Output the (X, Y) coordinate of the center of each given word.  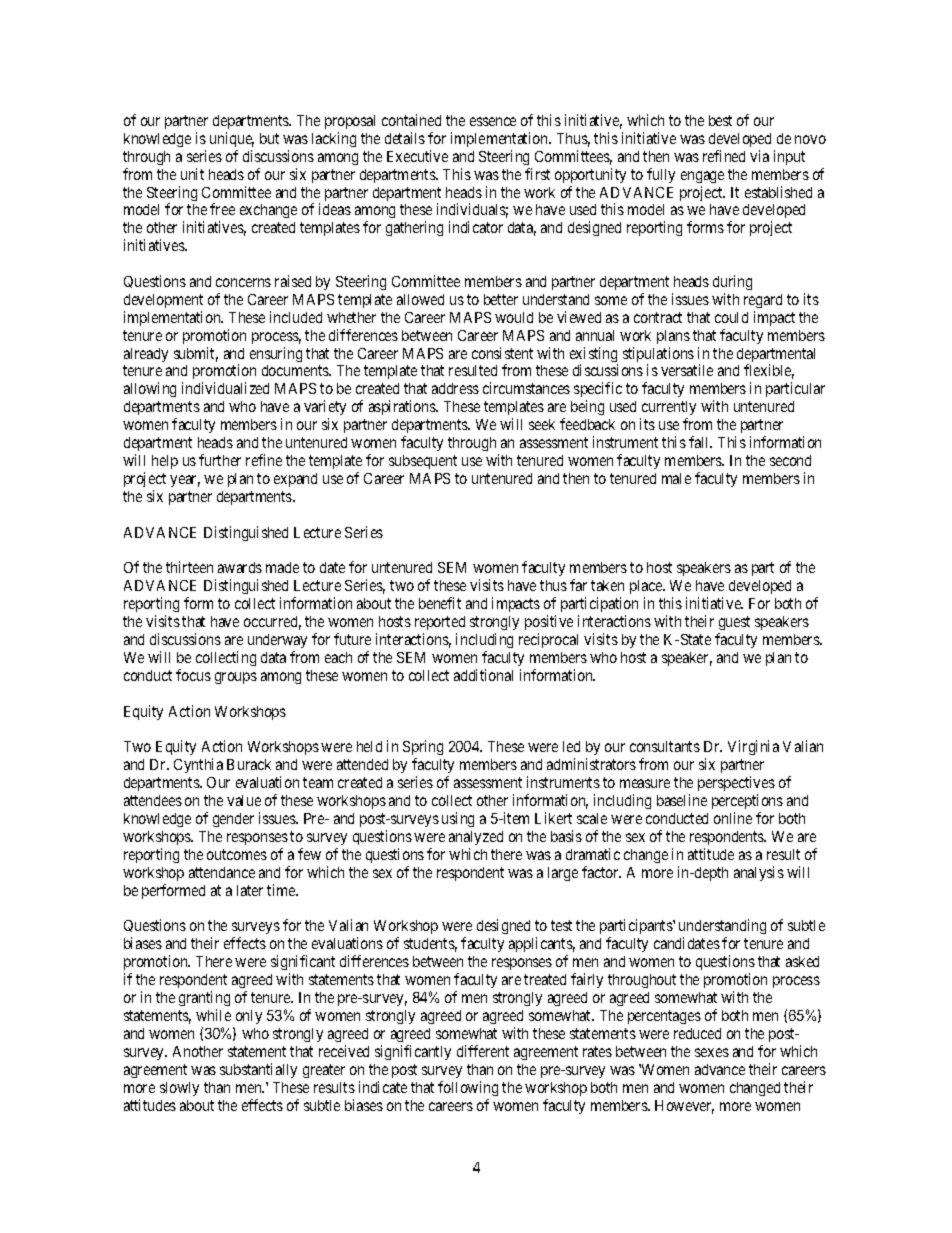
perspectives (736, 785)
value (244, 800)
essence (493, 121)
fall (700, 442)
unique (232, 139)
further (220, 460)
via (759, 156)
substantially (258, 1070)
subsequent (423, 462)
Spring (423, 749)
